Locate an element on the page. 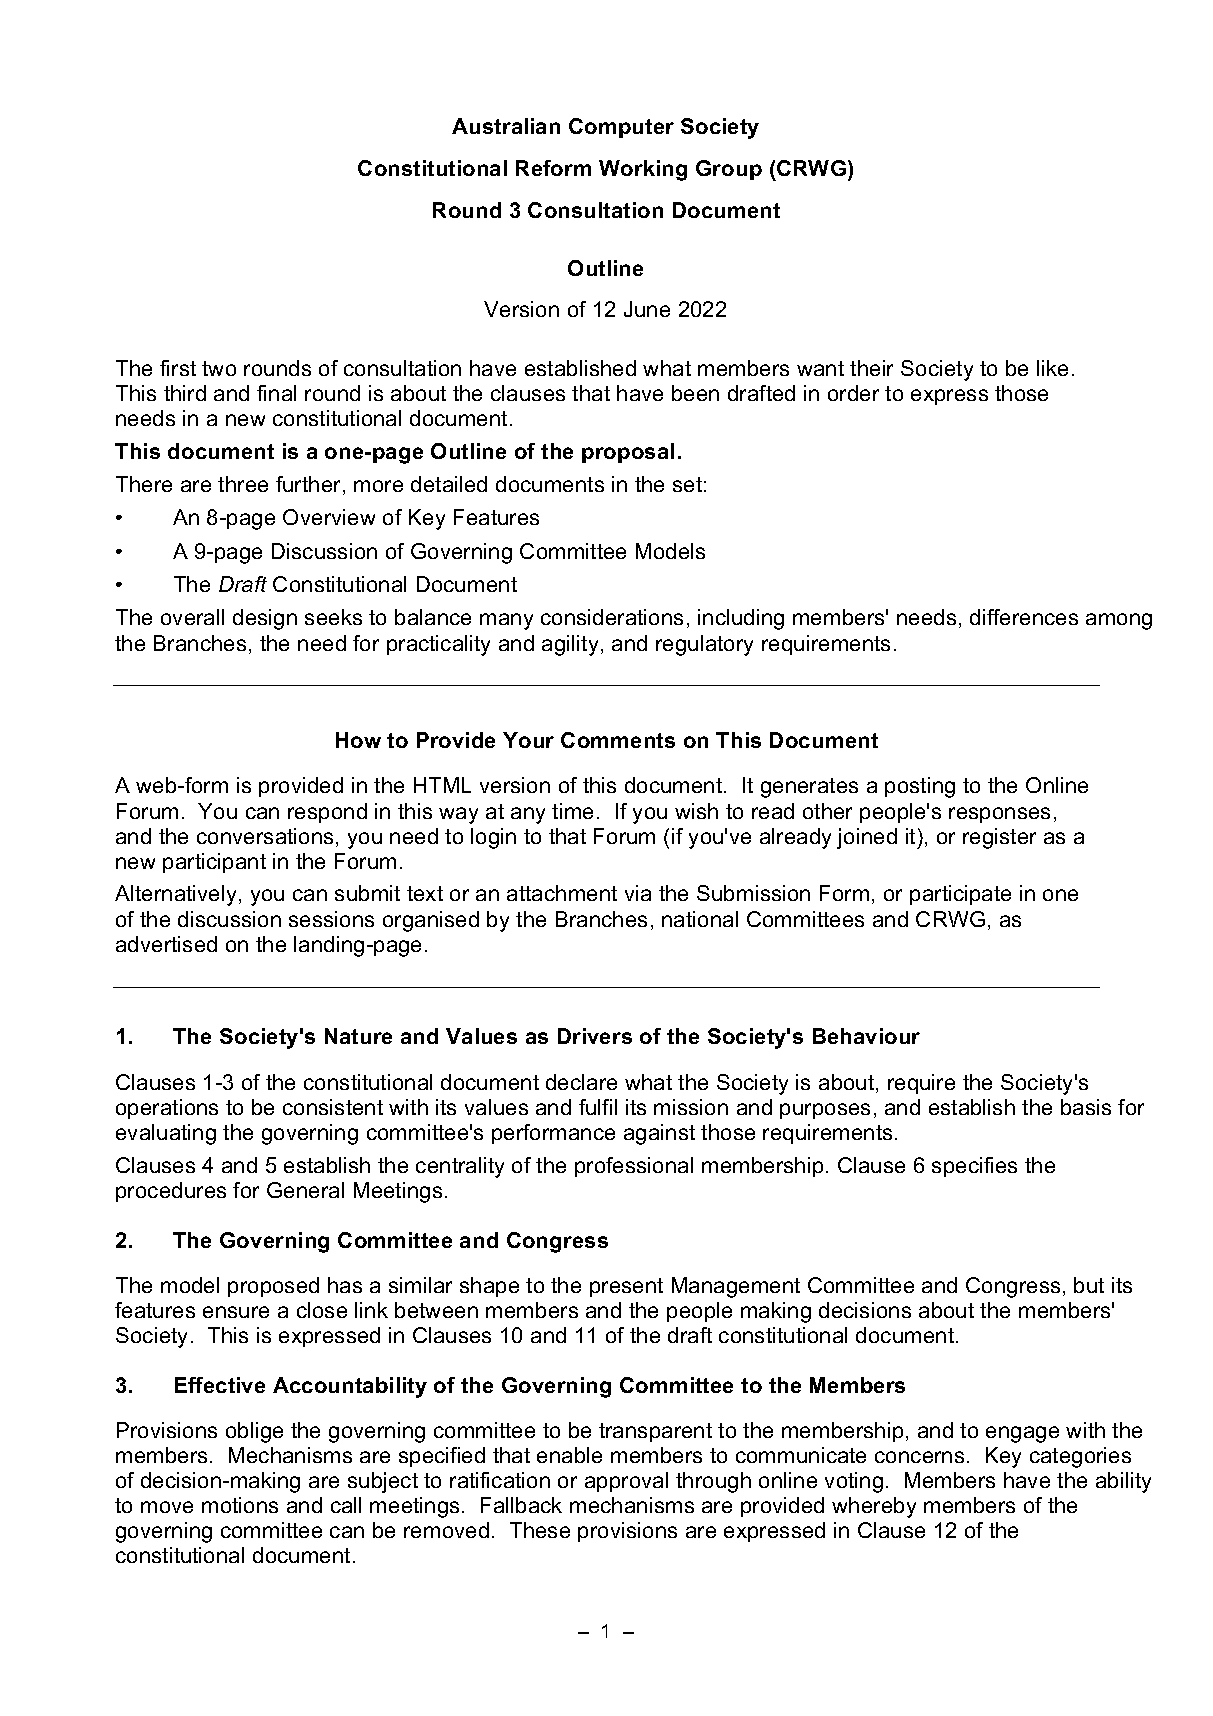  professional is located at coordinates (634, 1167).
